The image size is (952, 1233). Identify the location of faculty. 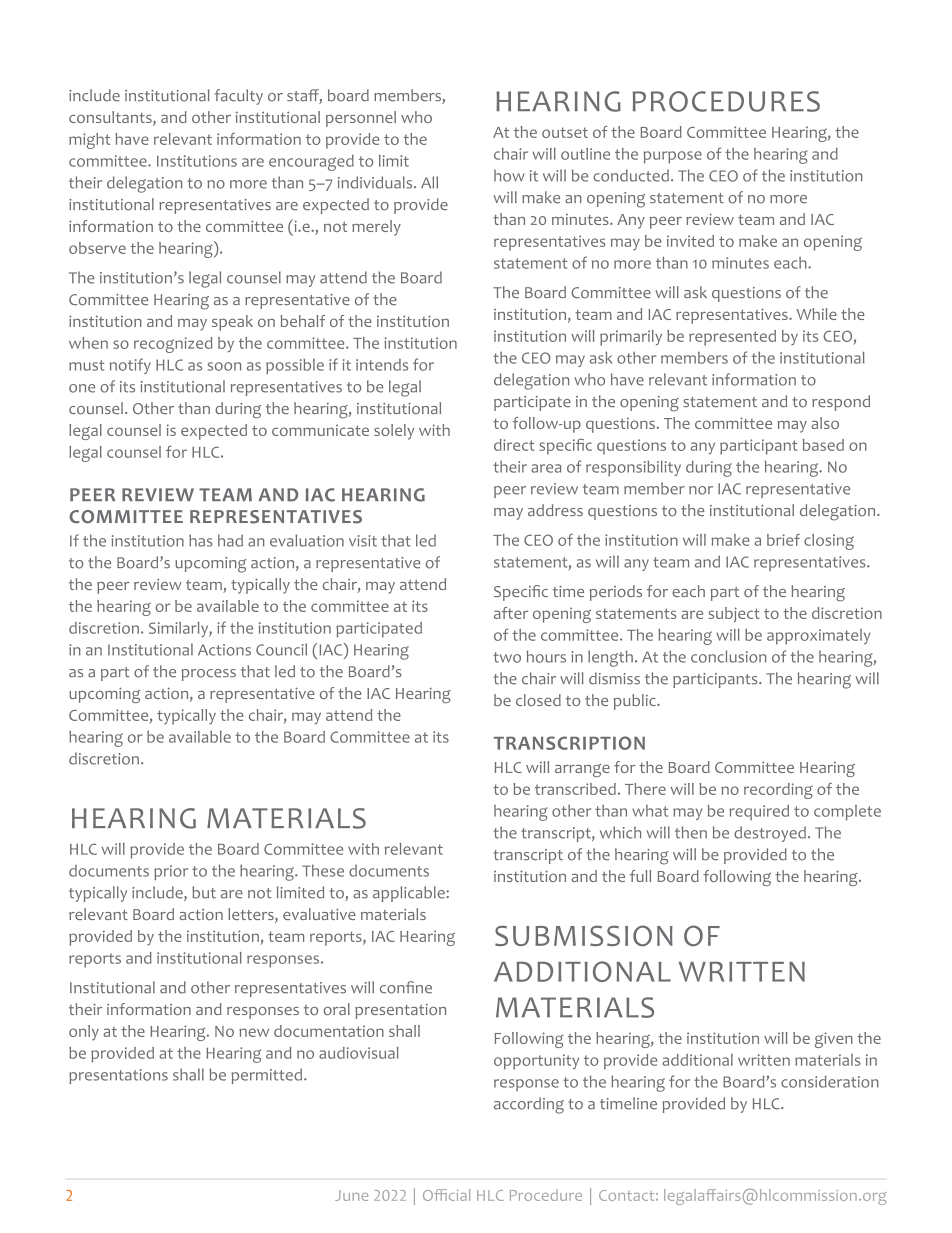
(238, 97).
